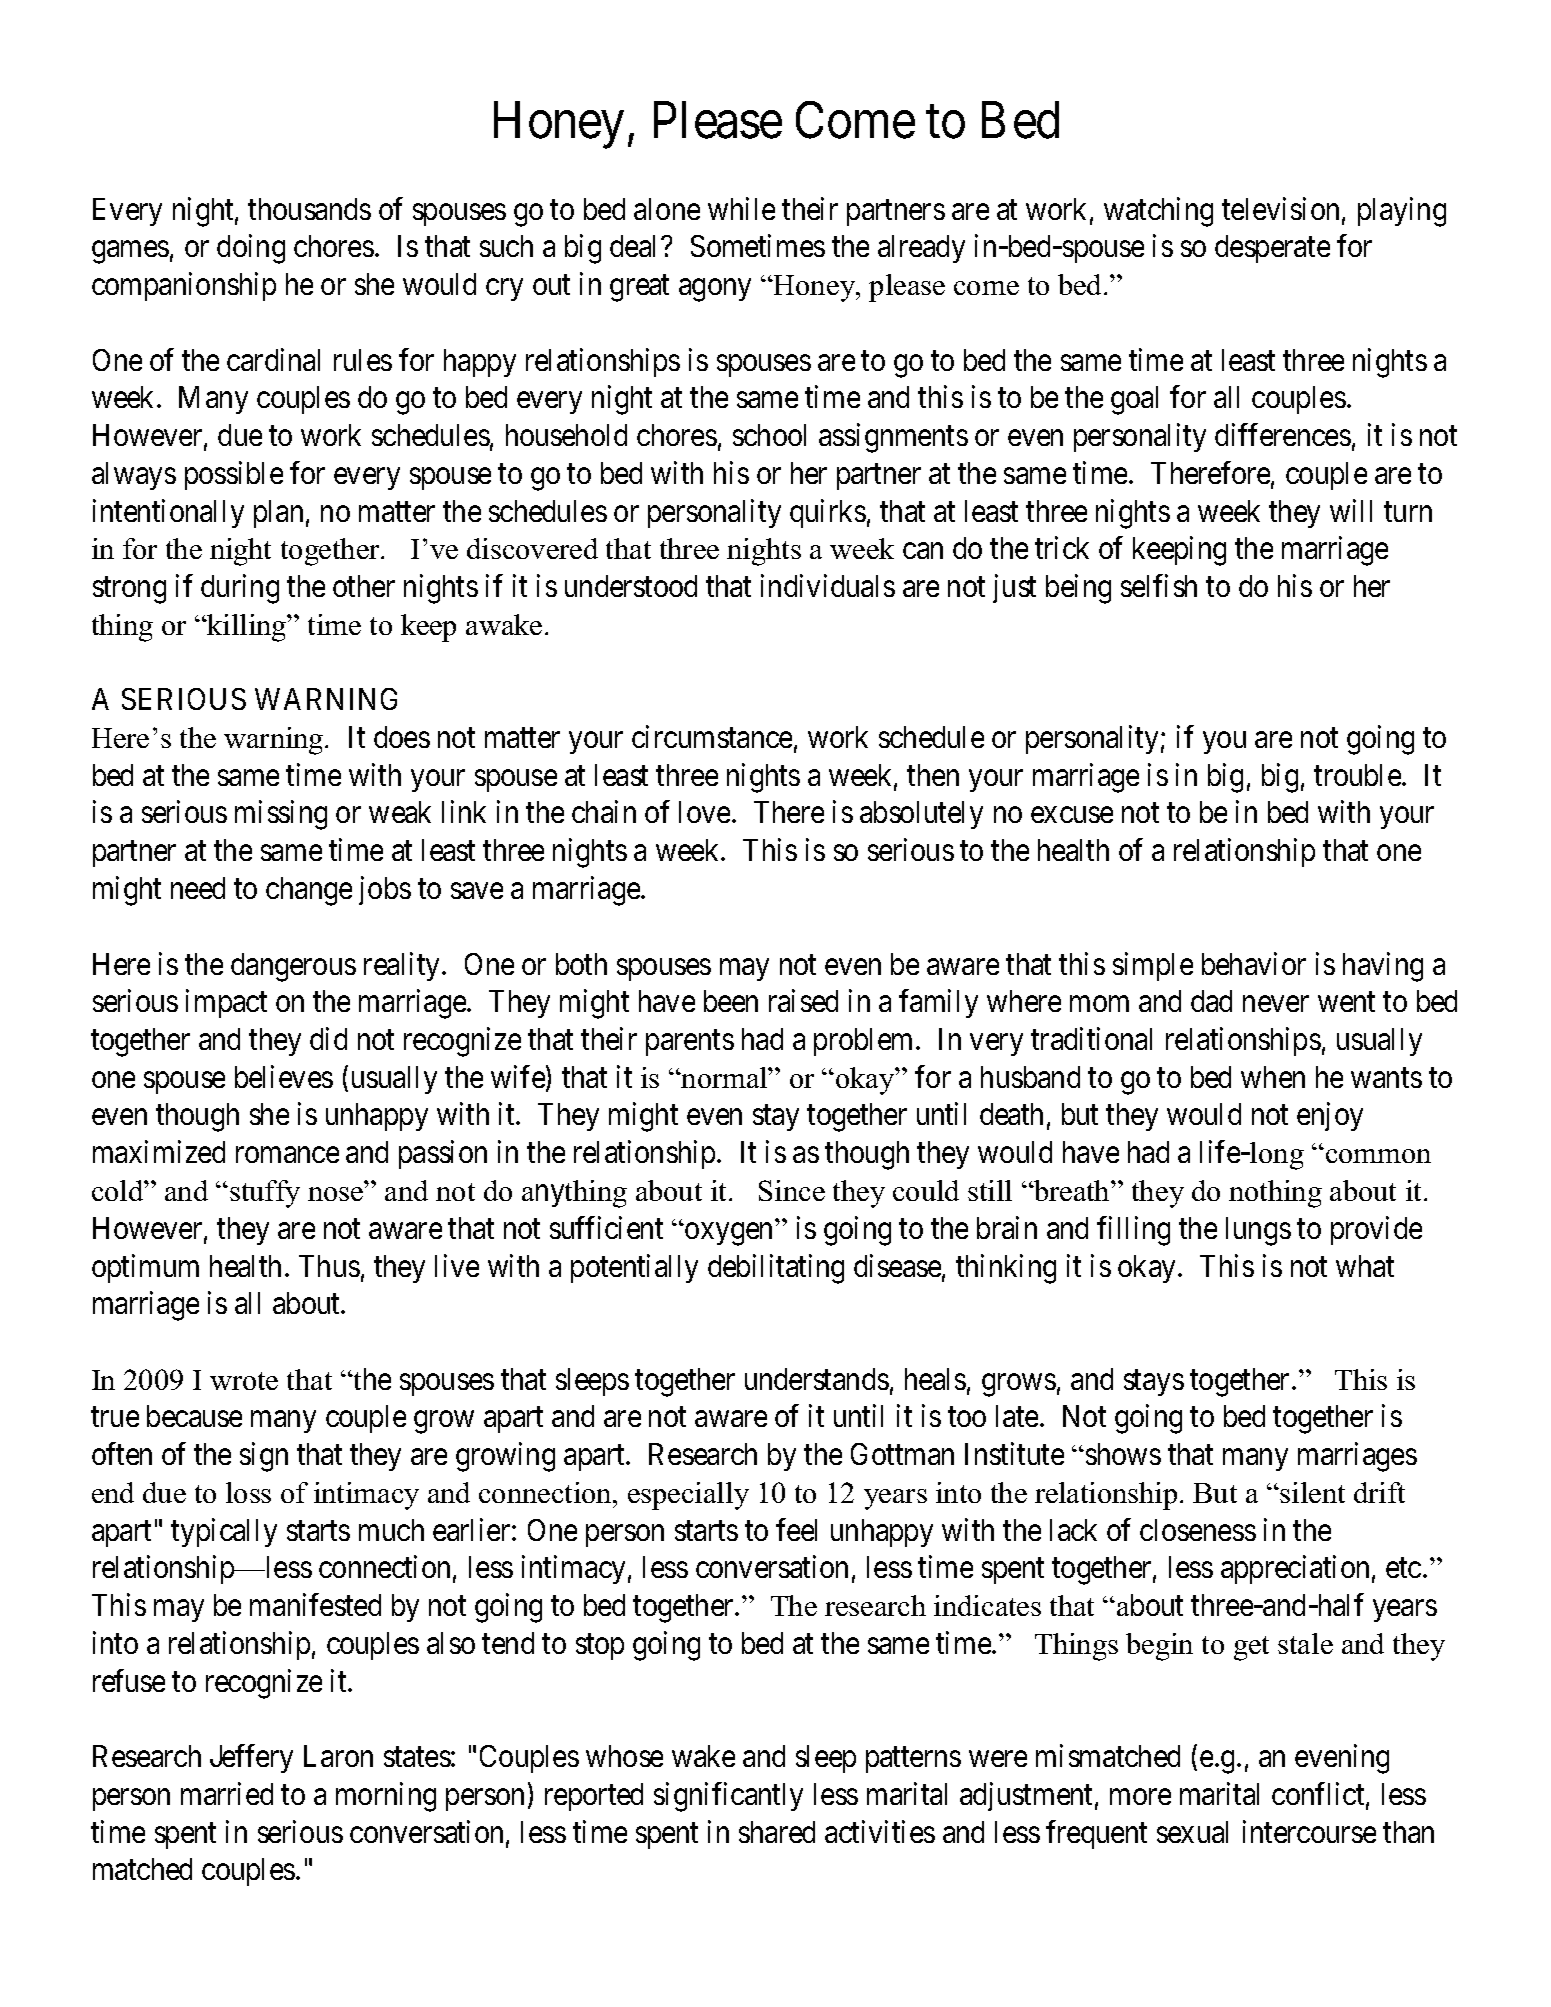 The height and width of the screenshot is (2007, 1551). Describe the element at coordinates (777, 1832) in the screenshot. I see `shared` at that location.
